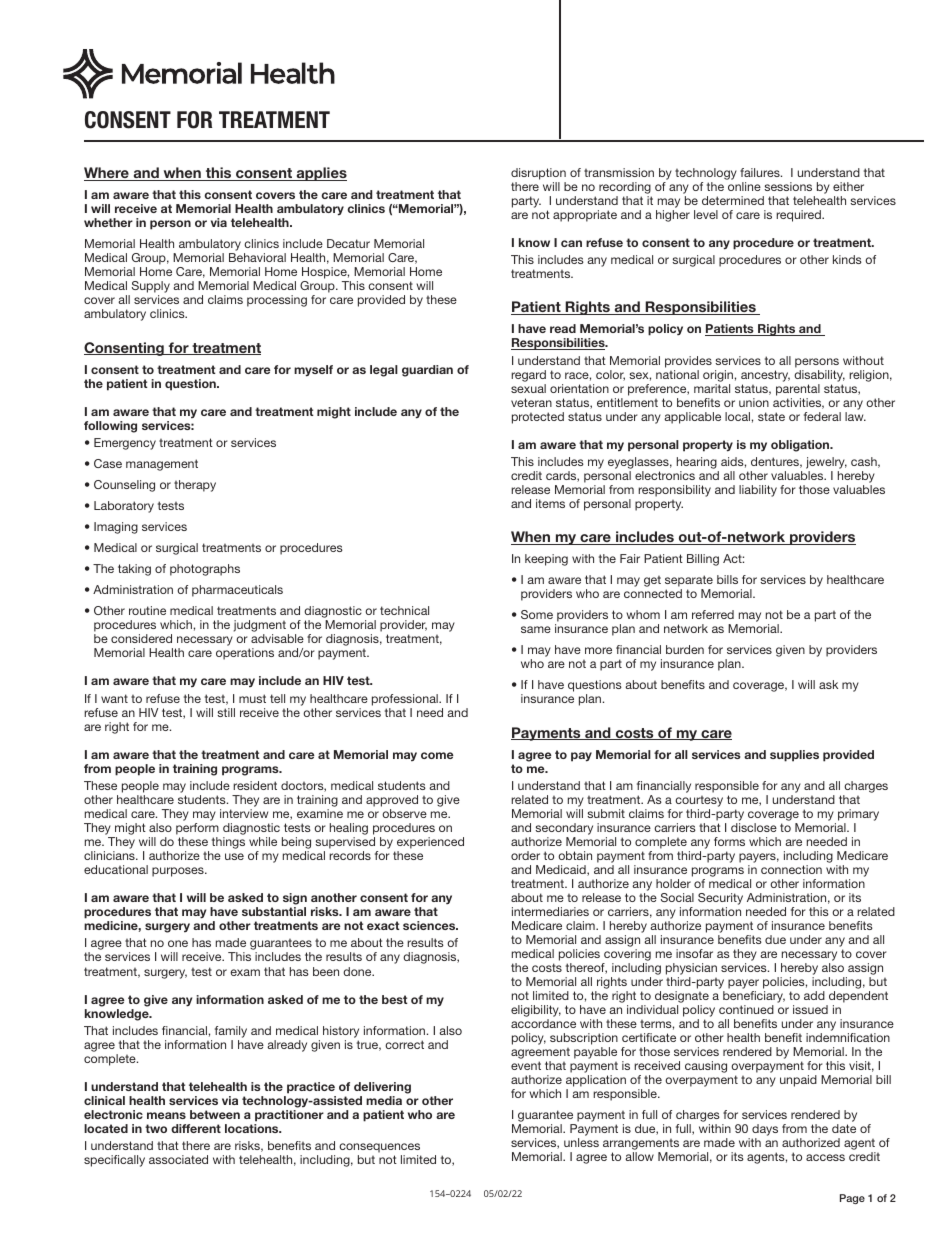  I want to click on disruption, so click(538, 174).
